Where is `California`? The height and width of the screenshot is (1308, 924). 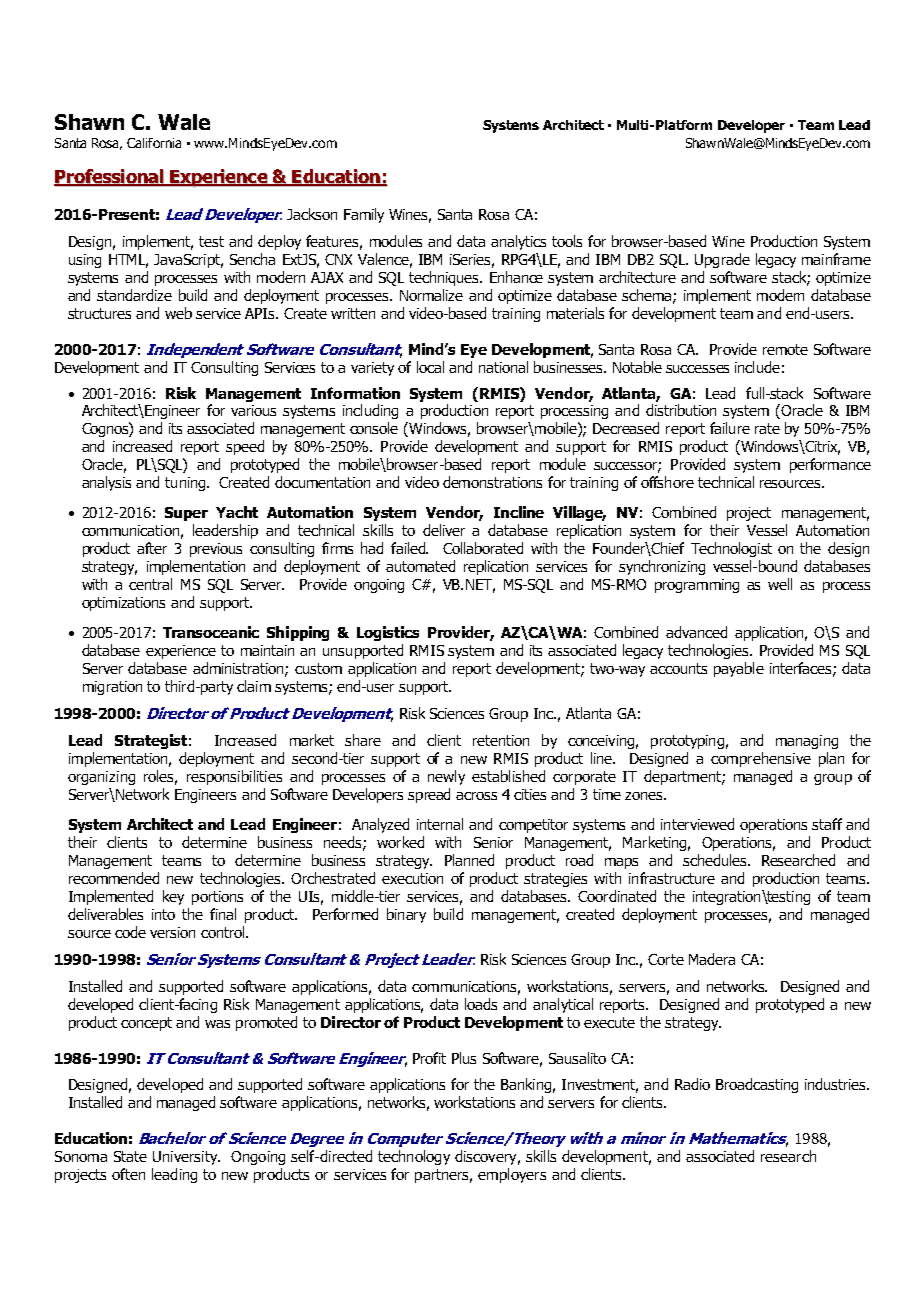
California is located at coordinates (154, 143).
